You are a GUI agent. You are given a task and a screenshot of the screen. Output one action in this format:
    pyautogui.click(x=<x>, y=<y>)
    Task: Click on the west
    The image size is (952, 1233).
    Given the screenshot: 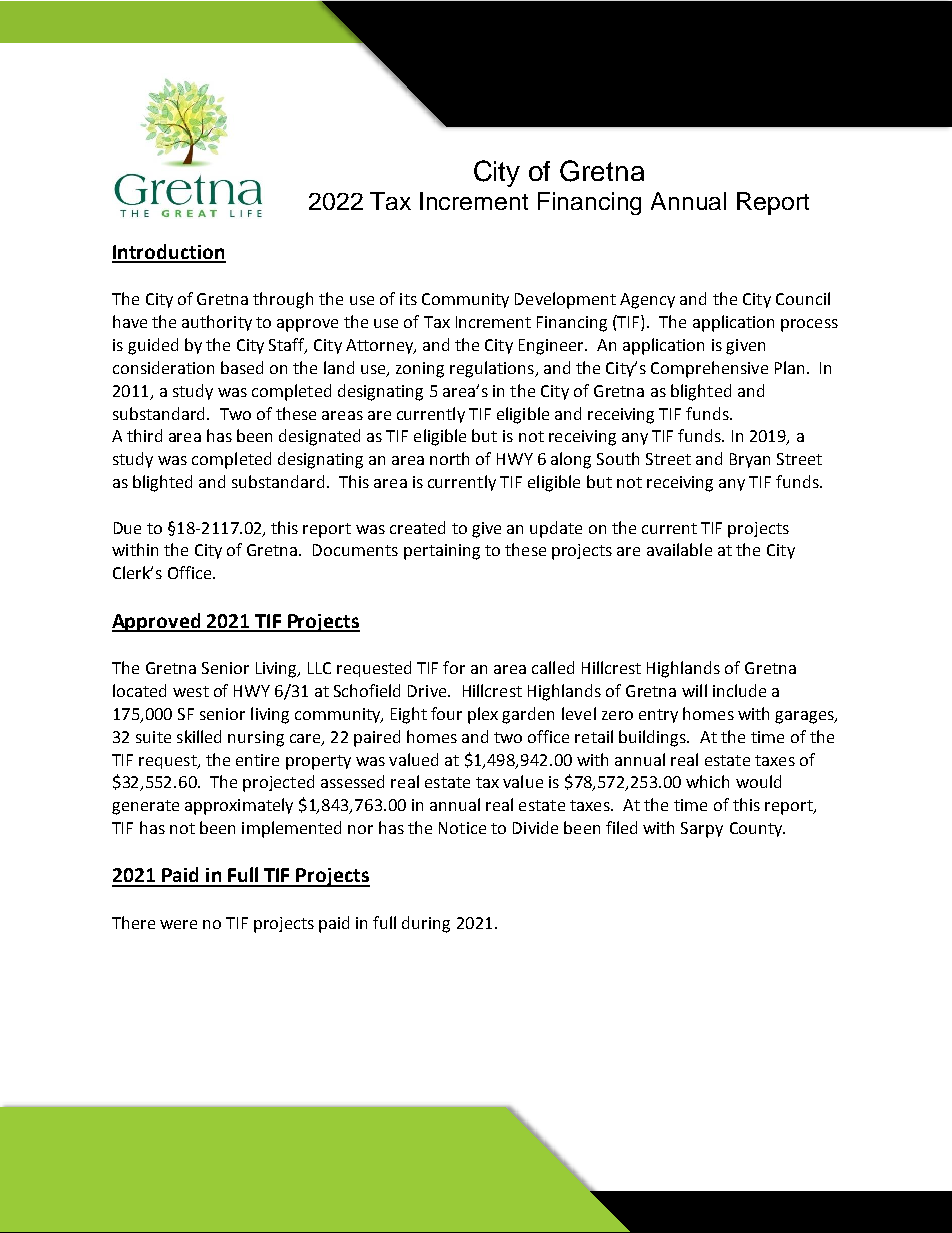 What is the action you would take?
    pyautogui.click(x=191, y=691)
